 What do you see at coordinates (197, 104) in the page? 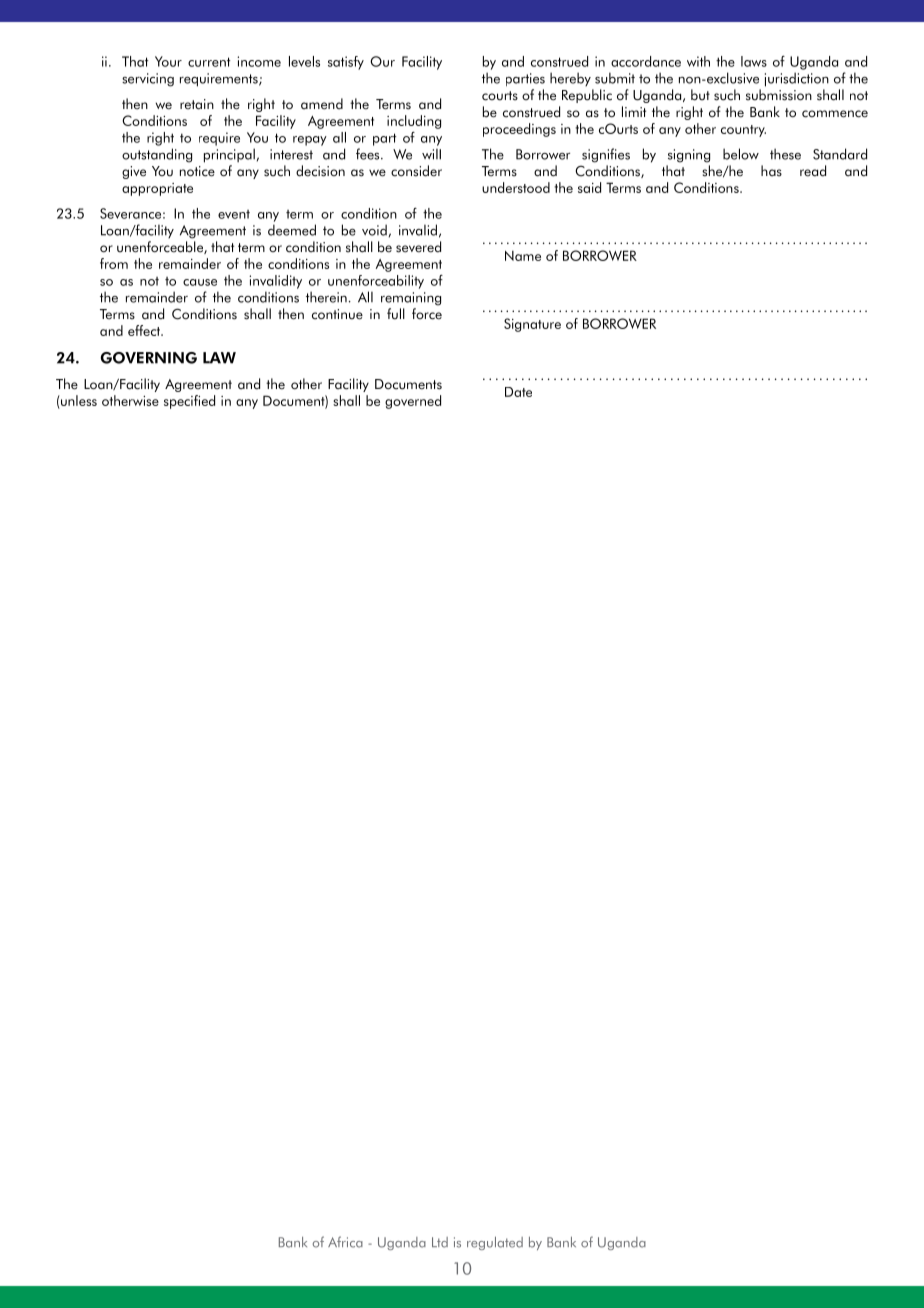
I see `retain` at bounding box center [197, 104].
